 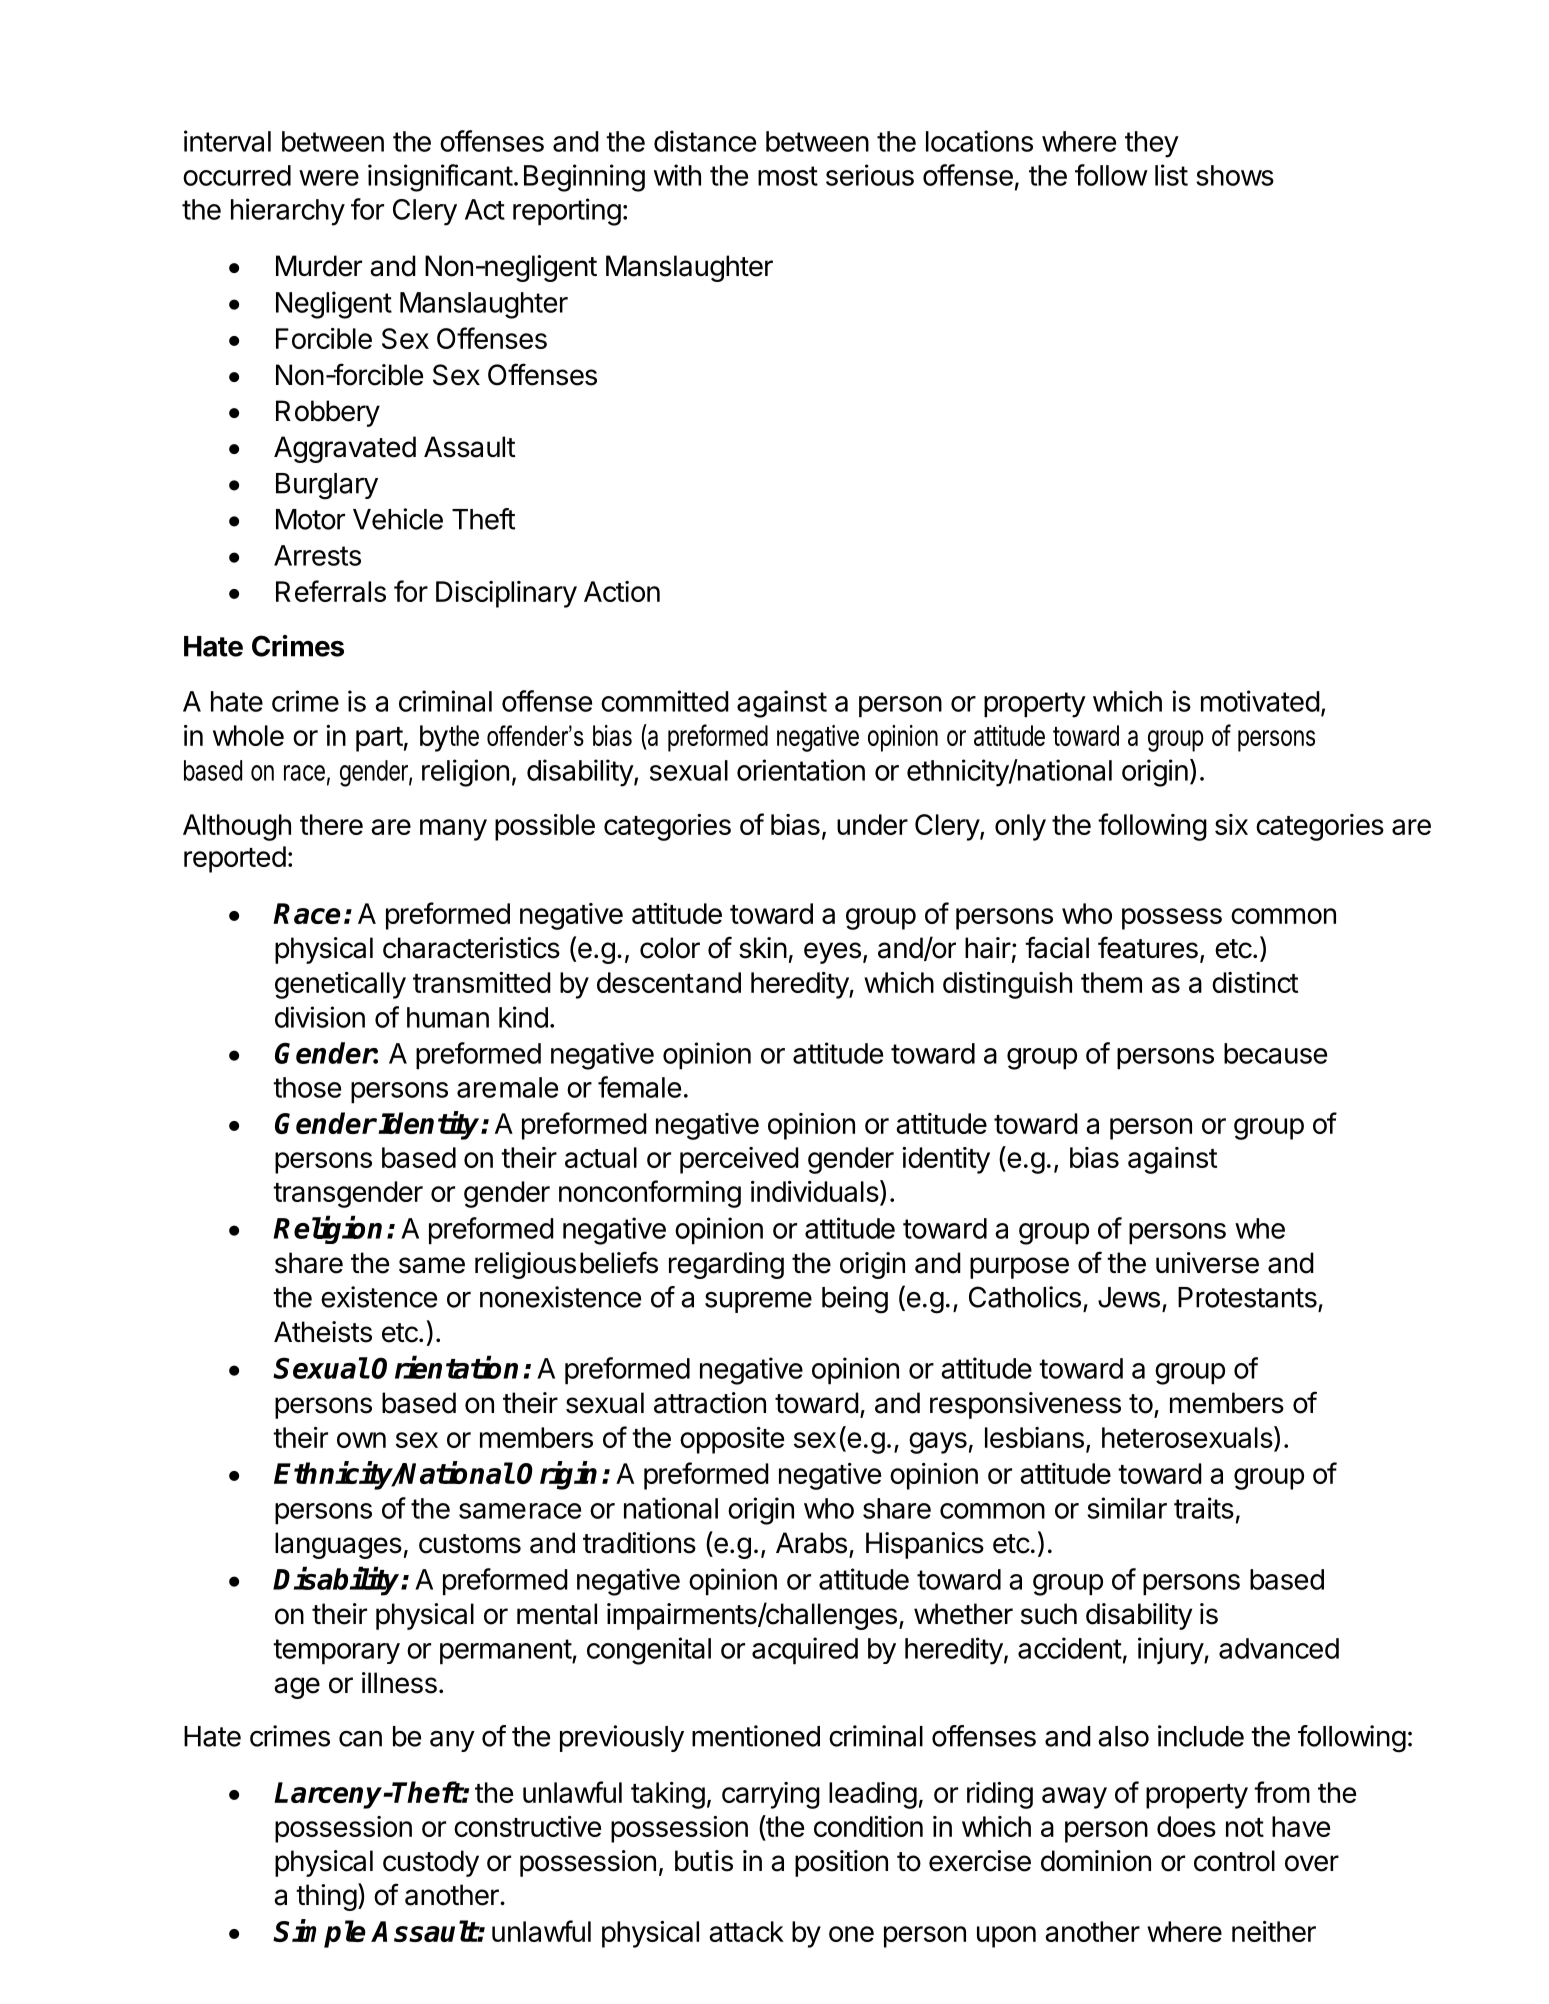 What do you see at coordinates (746, 1931) in the screenshot?
I see `attack` at bounding box center [746, 1931].
